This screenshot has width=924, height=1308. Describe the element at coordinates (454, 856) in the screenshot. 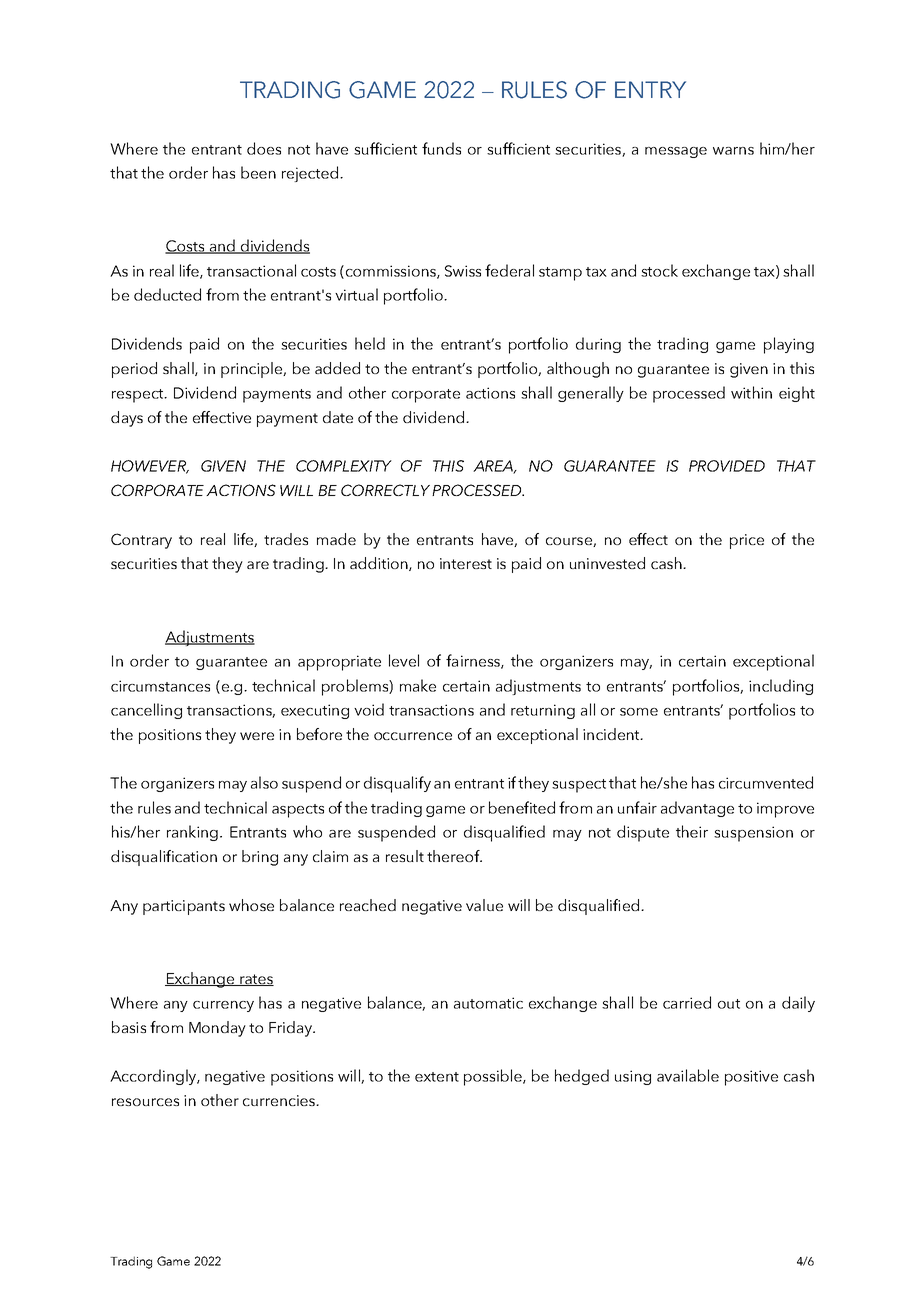

I see `thereof` at that location.
